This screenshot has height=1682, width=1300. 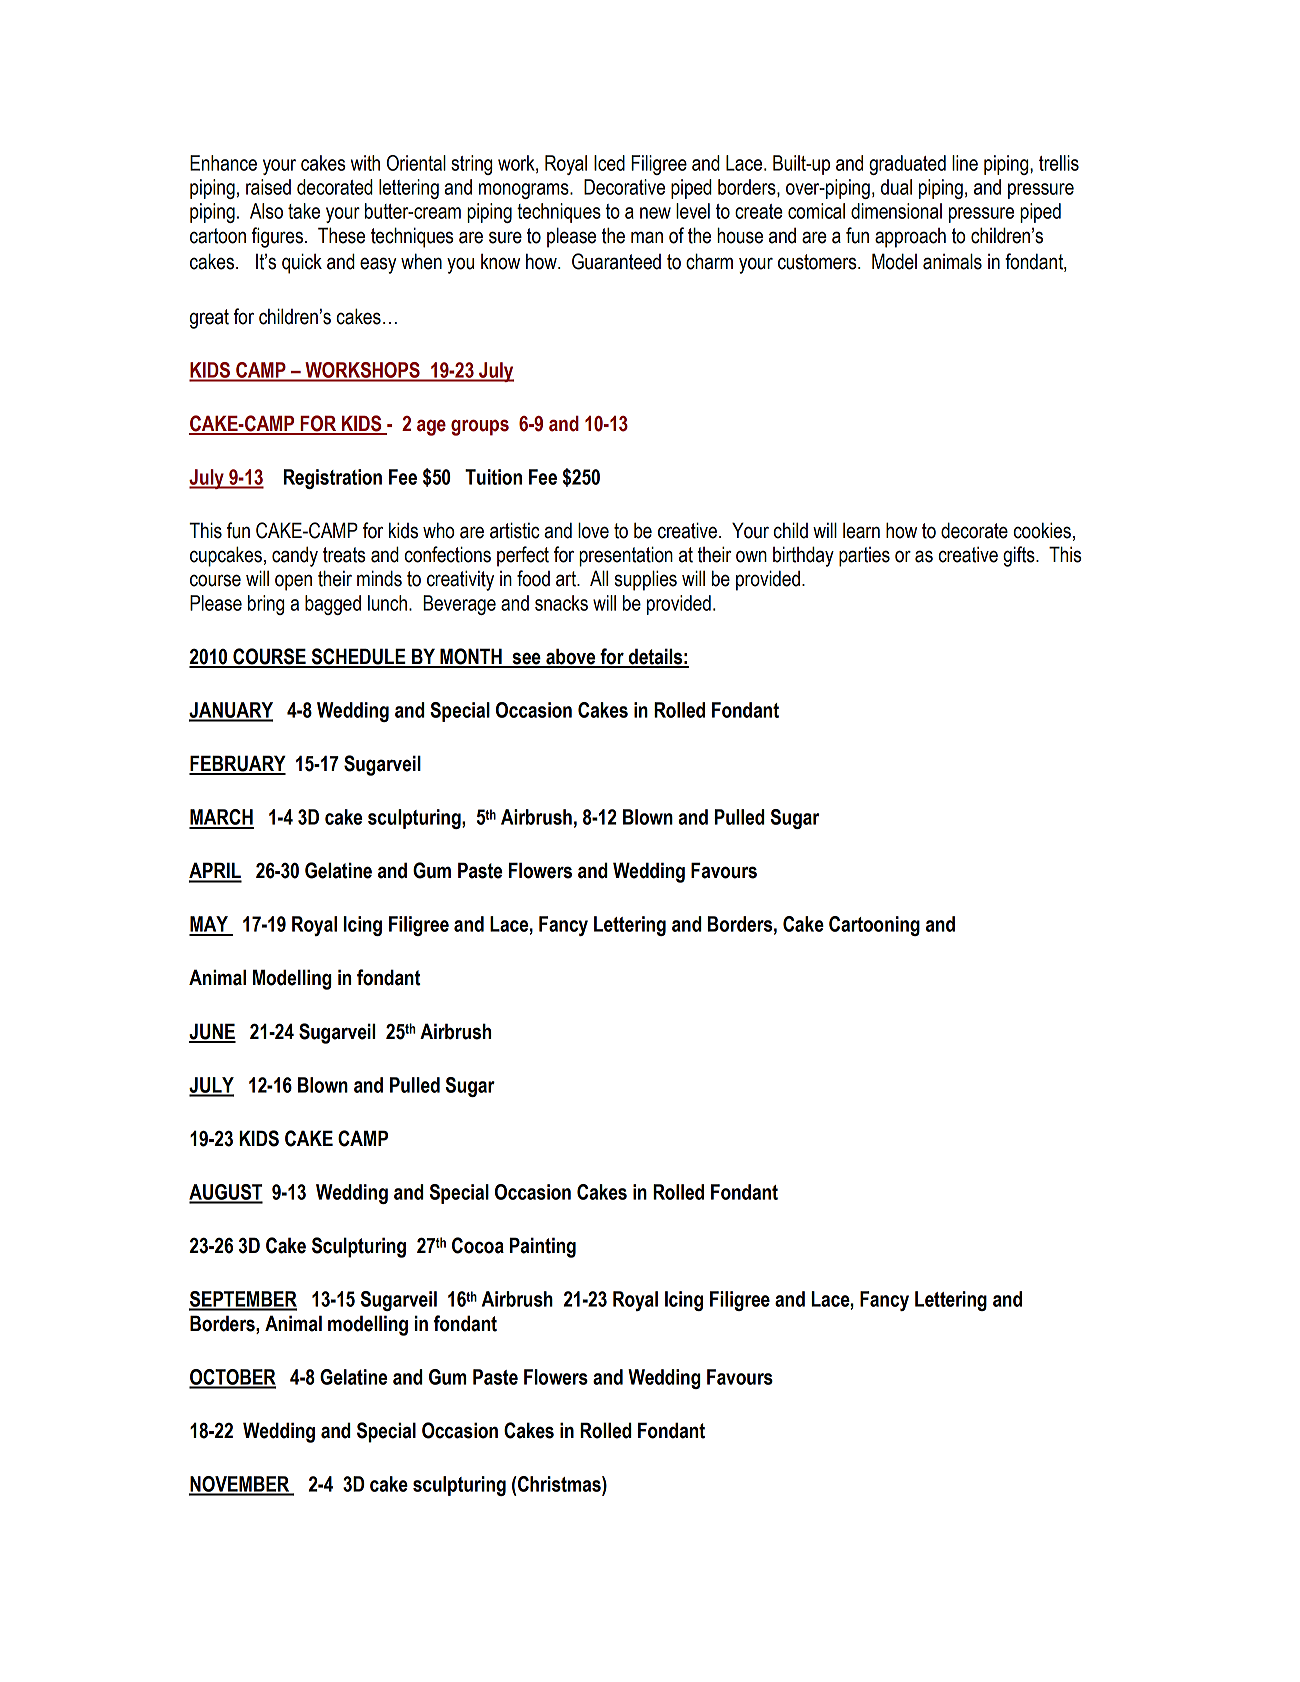 What do you see at coordinates (624, 187) in the screenshot?
I see `Decorative` at bounding box center [624, 187].
